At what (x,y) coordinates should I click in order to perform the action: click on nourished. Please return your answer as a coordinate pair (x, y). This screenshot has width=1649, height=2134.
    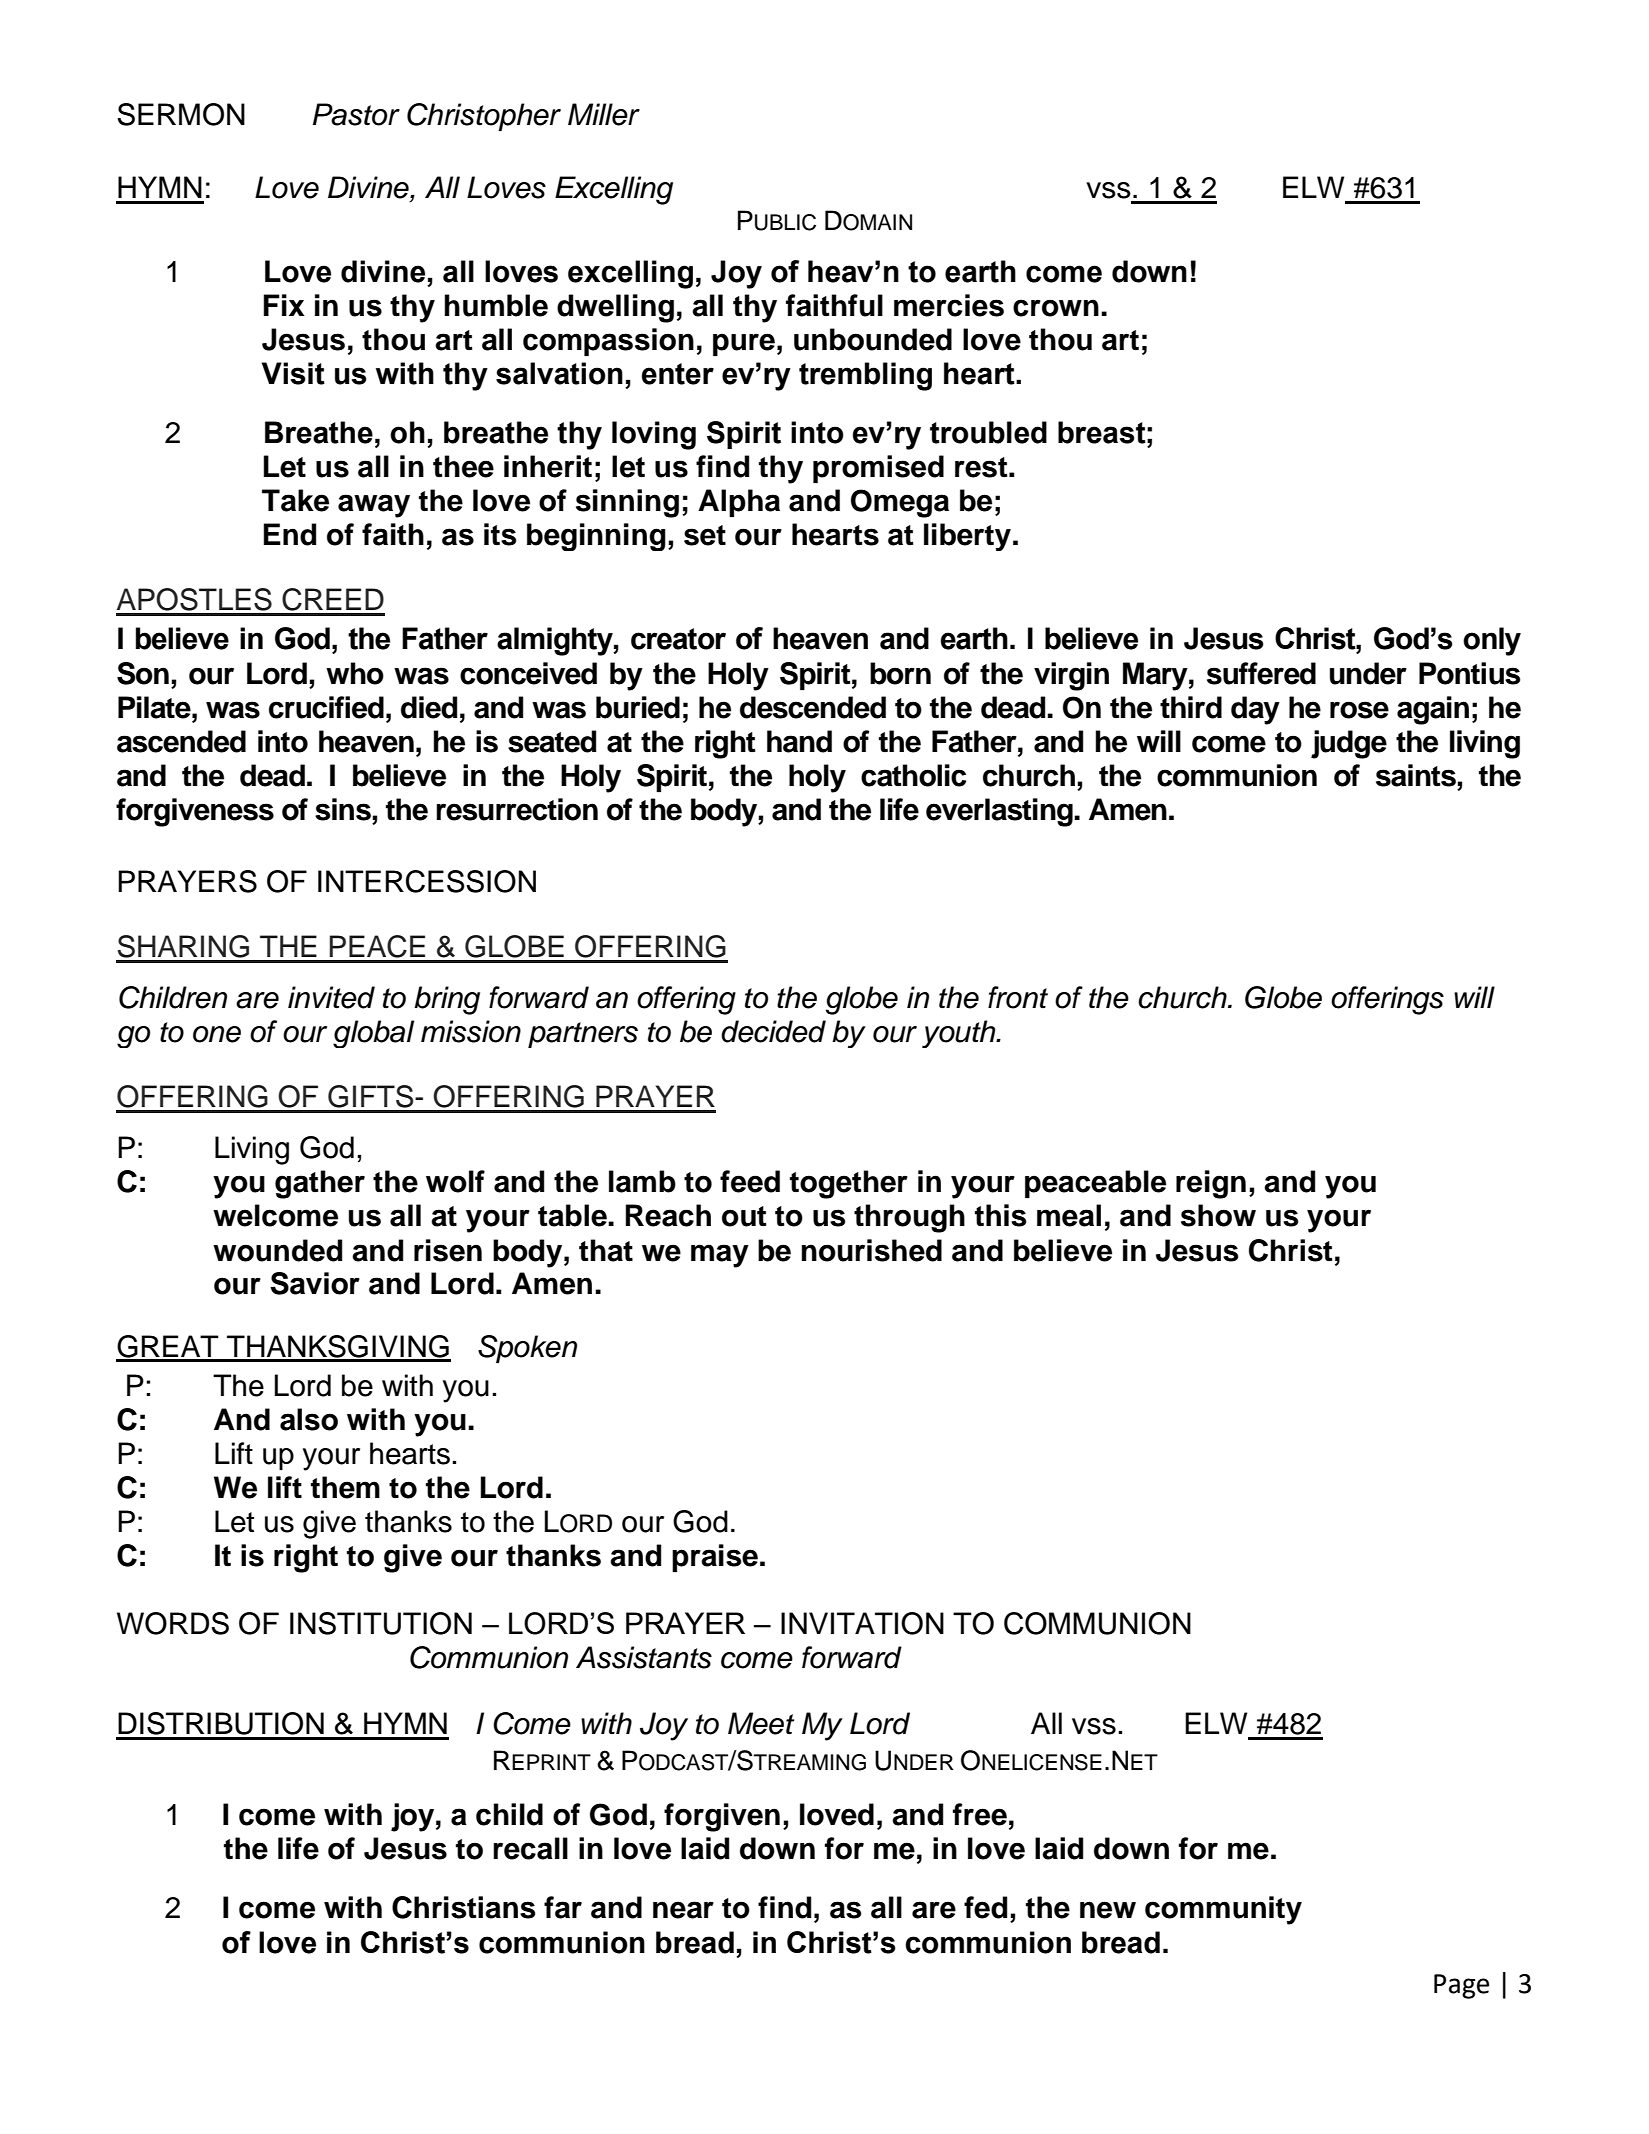
    Looking at the image, I should click on (872, 1250).
